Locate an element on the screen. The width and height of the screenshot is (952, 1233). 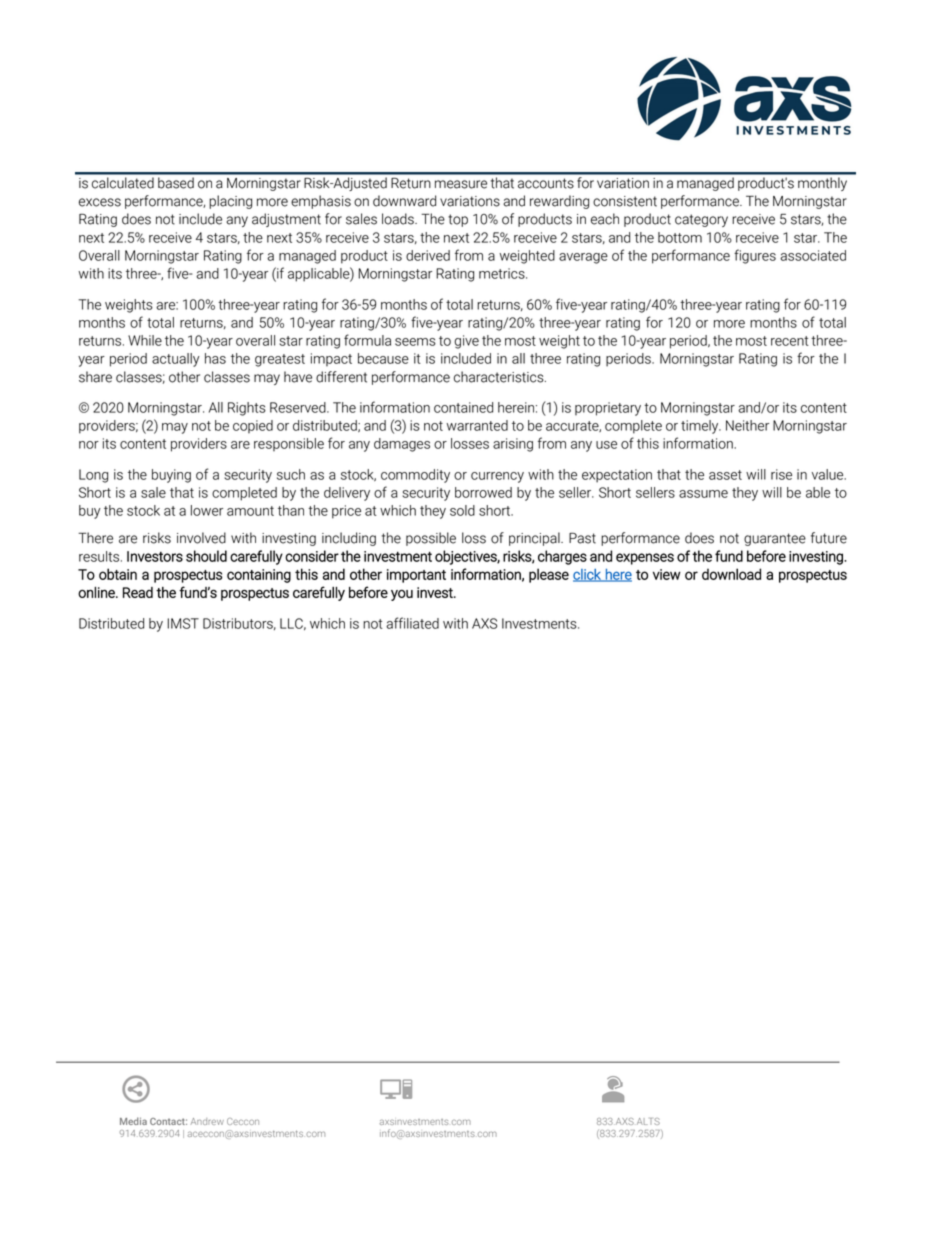
placing is located at coordinates (230, 202).
